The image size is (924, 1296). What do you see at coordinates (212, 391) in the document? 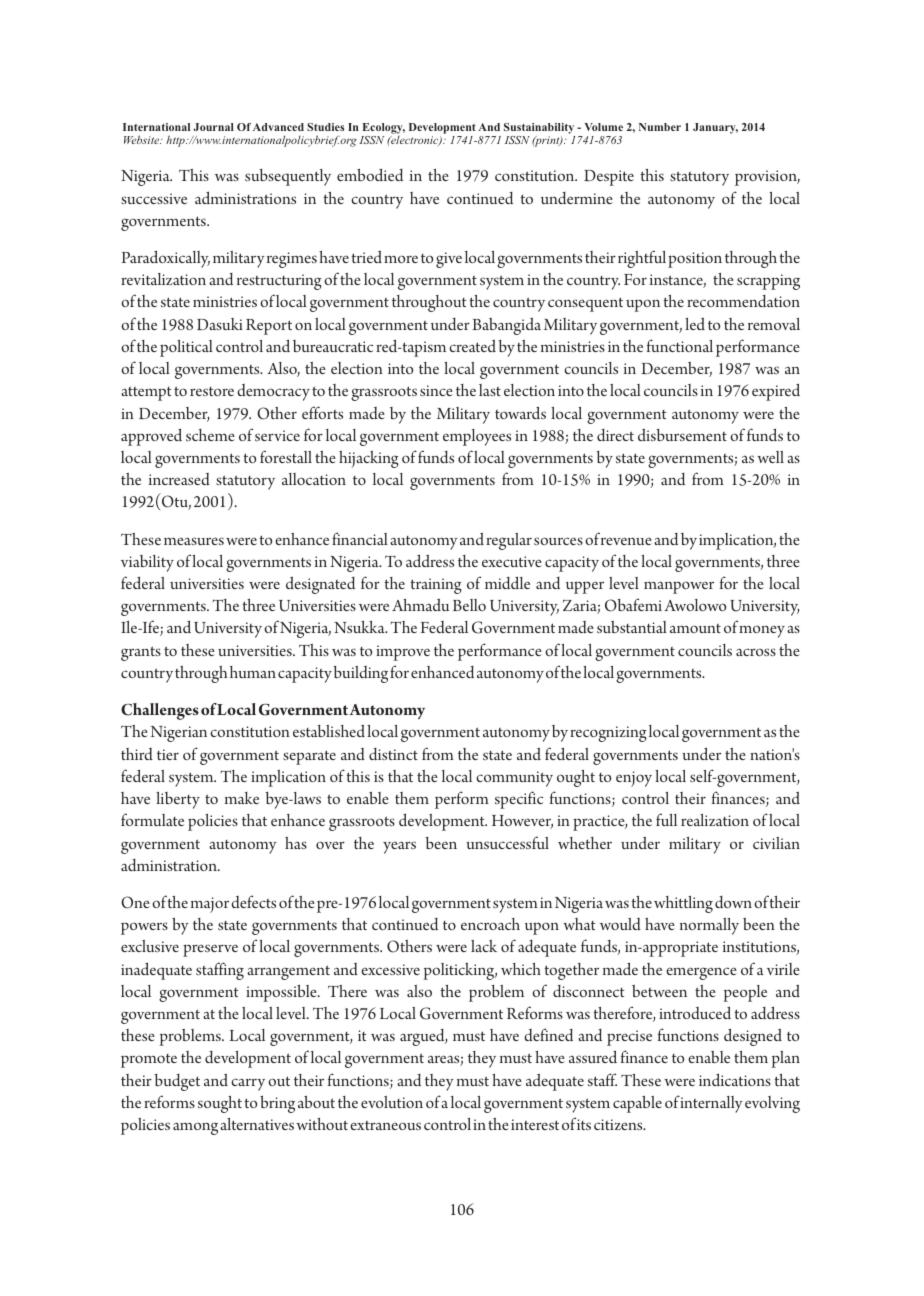
I see `restore` at bounding box center [212, 391].
